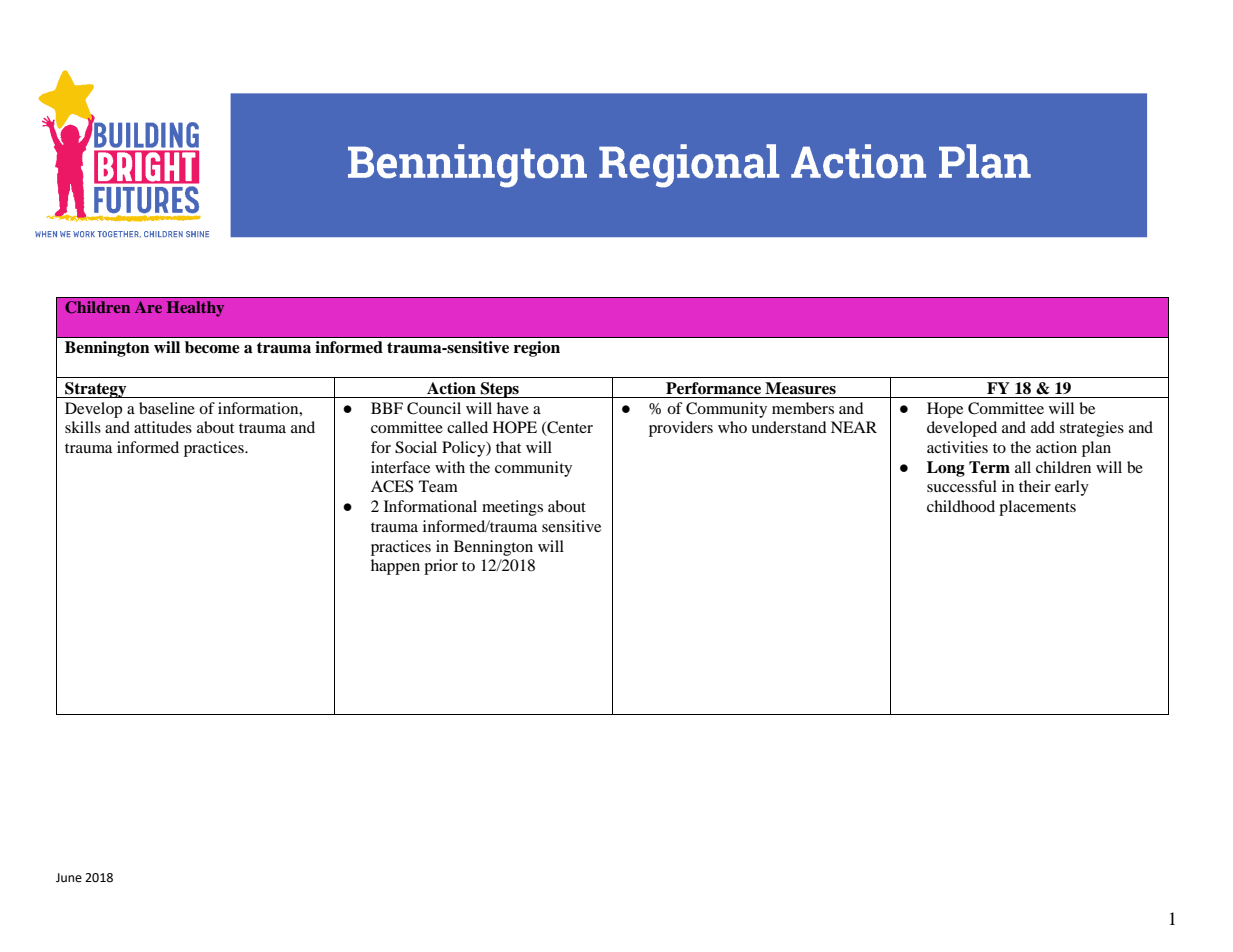  What do you see at coordinates (512, 508) in the screenshot?
I see `meetings` at bounding box center [512, 508].
